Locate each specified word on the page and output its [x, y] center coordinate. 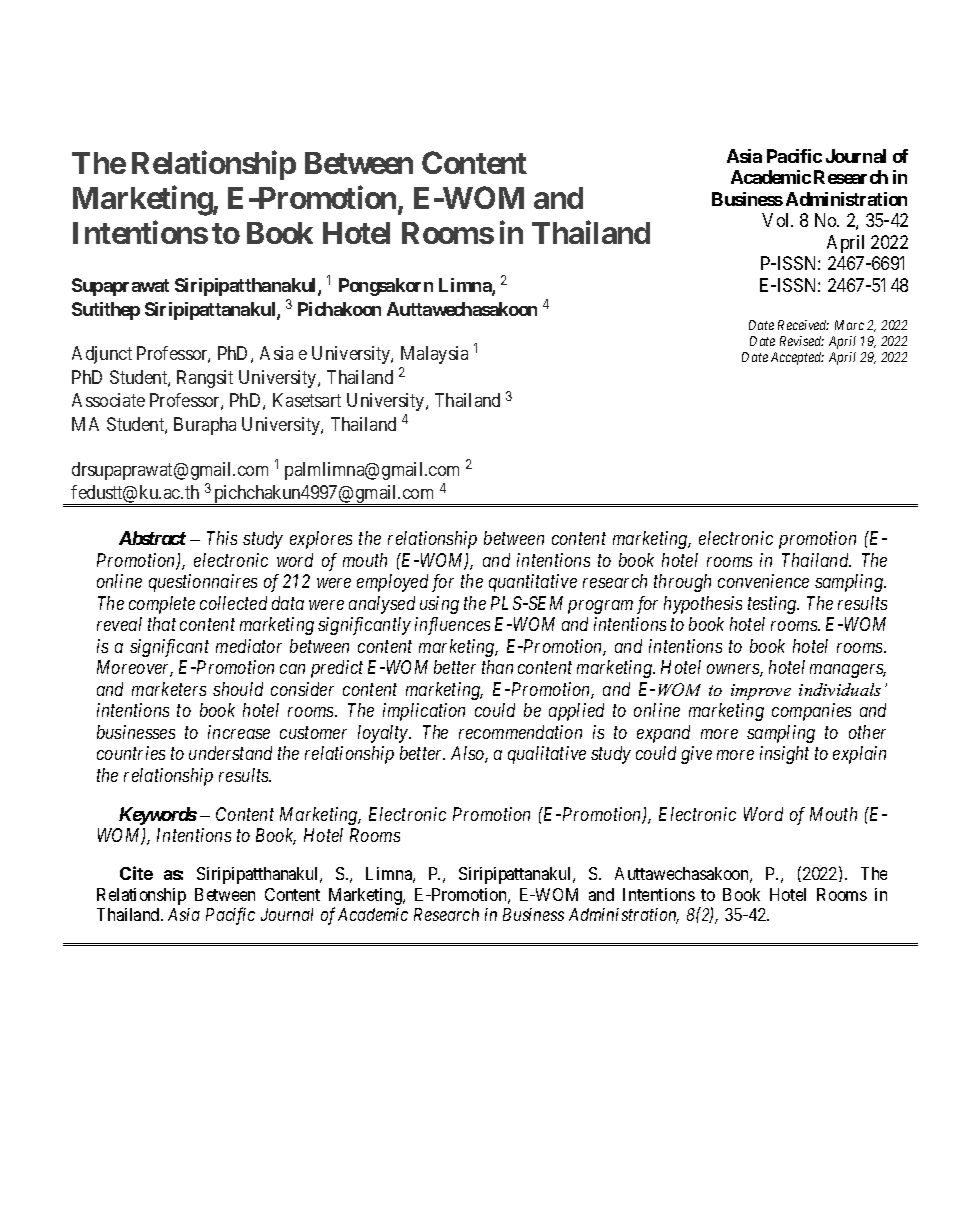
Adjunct [102, 355]
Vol [777, 220]
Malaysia [434, 355]
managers [848, 671]
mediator [249, 646]
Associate [108, 400]
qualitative [547, 755]
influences [452, 626]
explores [321, 540]
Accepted [797, 358]
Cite [136, 873]
